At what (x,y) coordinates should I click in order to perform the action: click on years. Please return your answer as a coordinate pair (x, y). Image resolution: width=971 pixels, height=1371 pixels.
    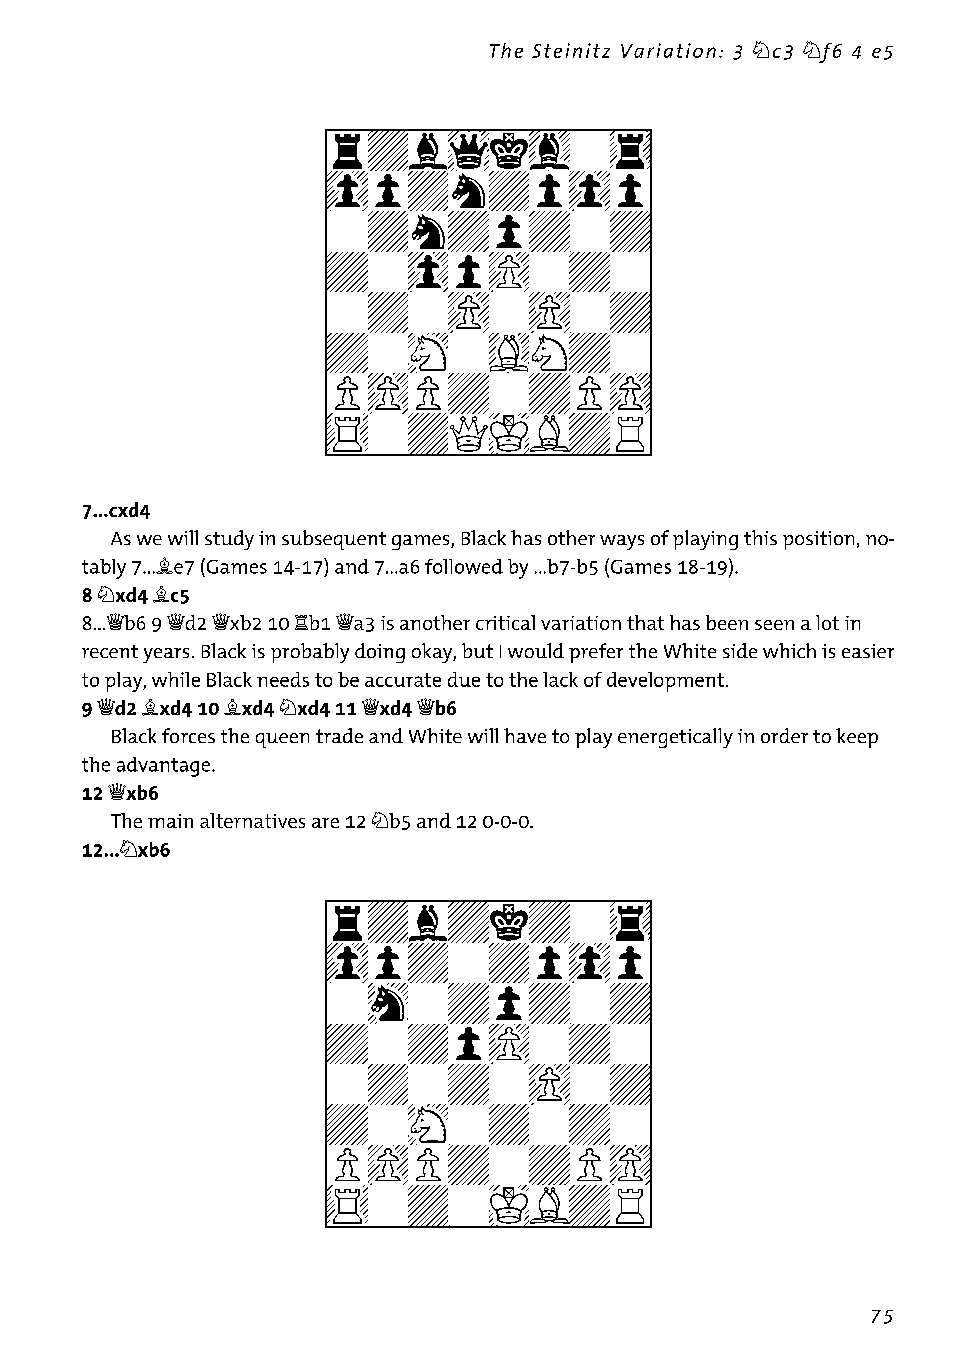
    Looking at the image, I should click on (166, 655).
